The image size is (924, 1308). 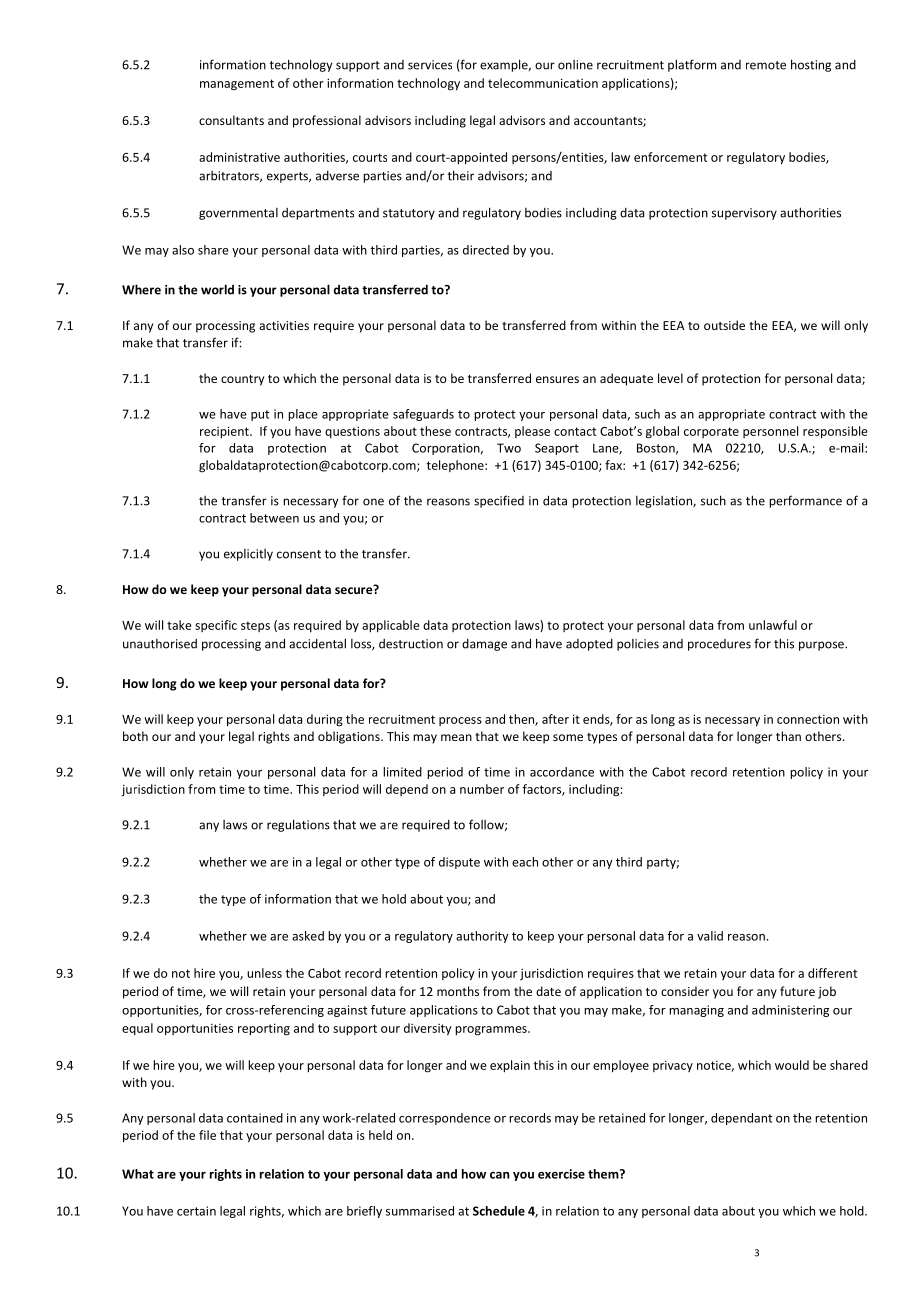 I want to click on can, so click(x=499, y=1175).
